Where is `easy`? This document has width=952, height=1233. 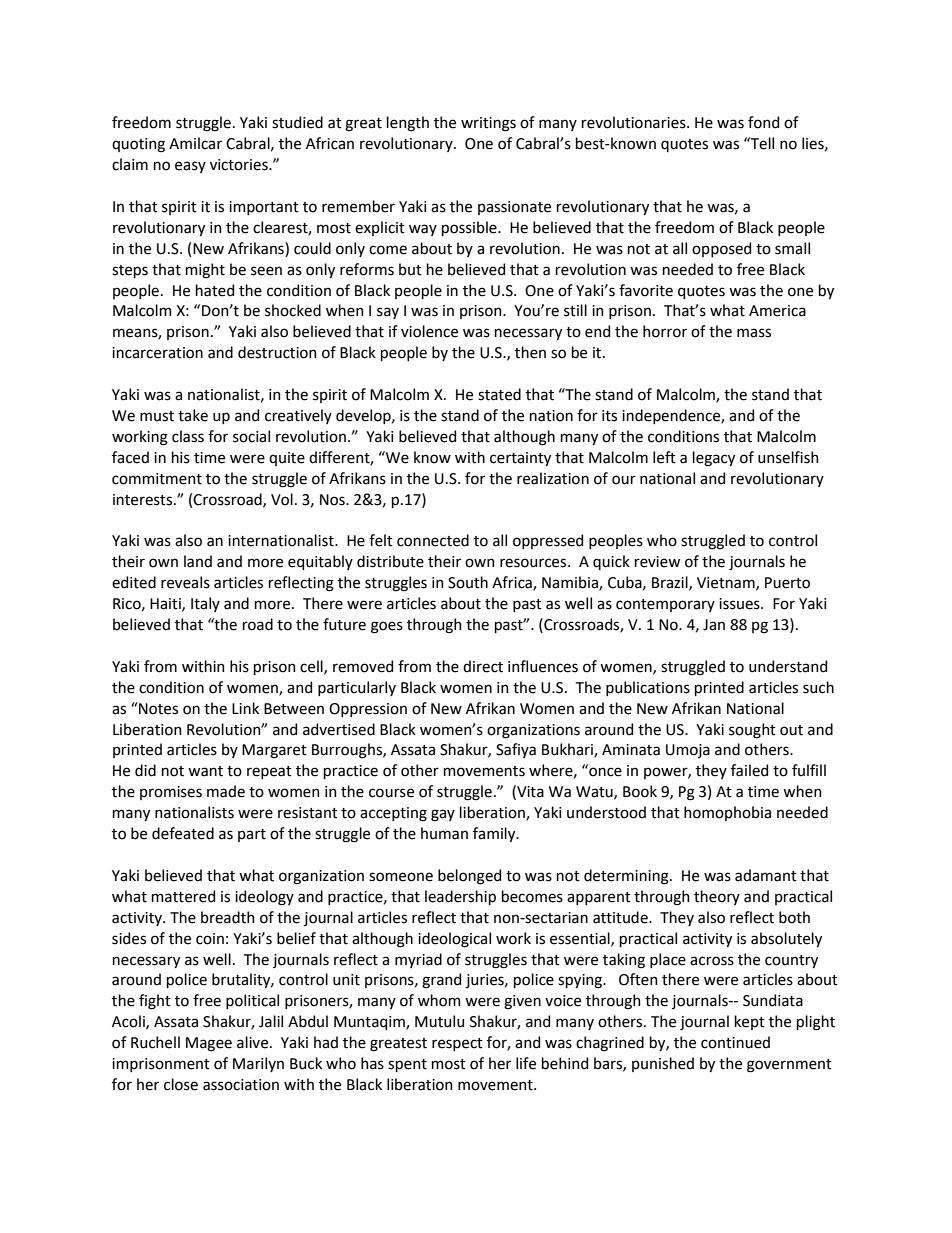
easy is located at coordinates (190, 167).
